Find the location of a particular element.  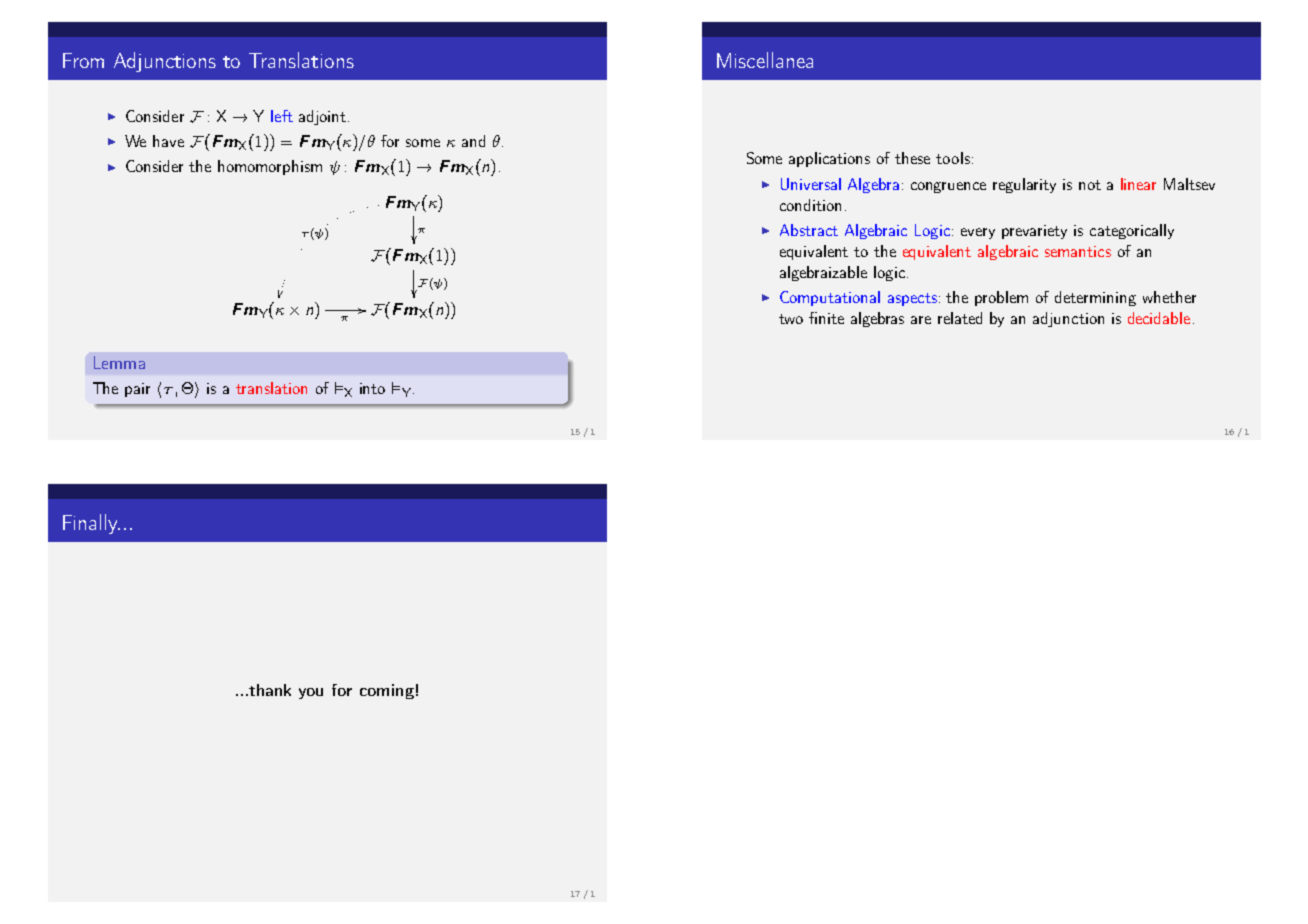

coming is located at coordinates (387, 691).
